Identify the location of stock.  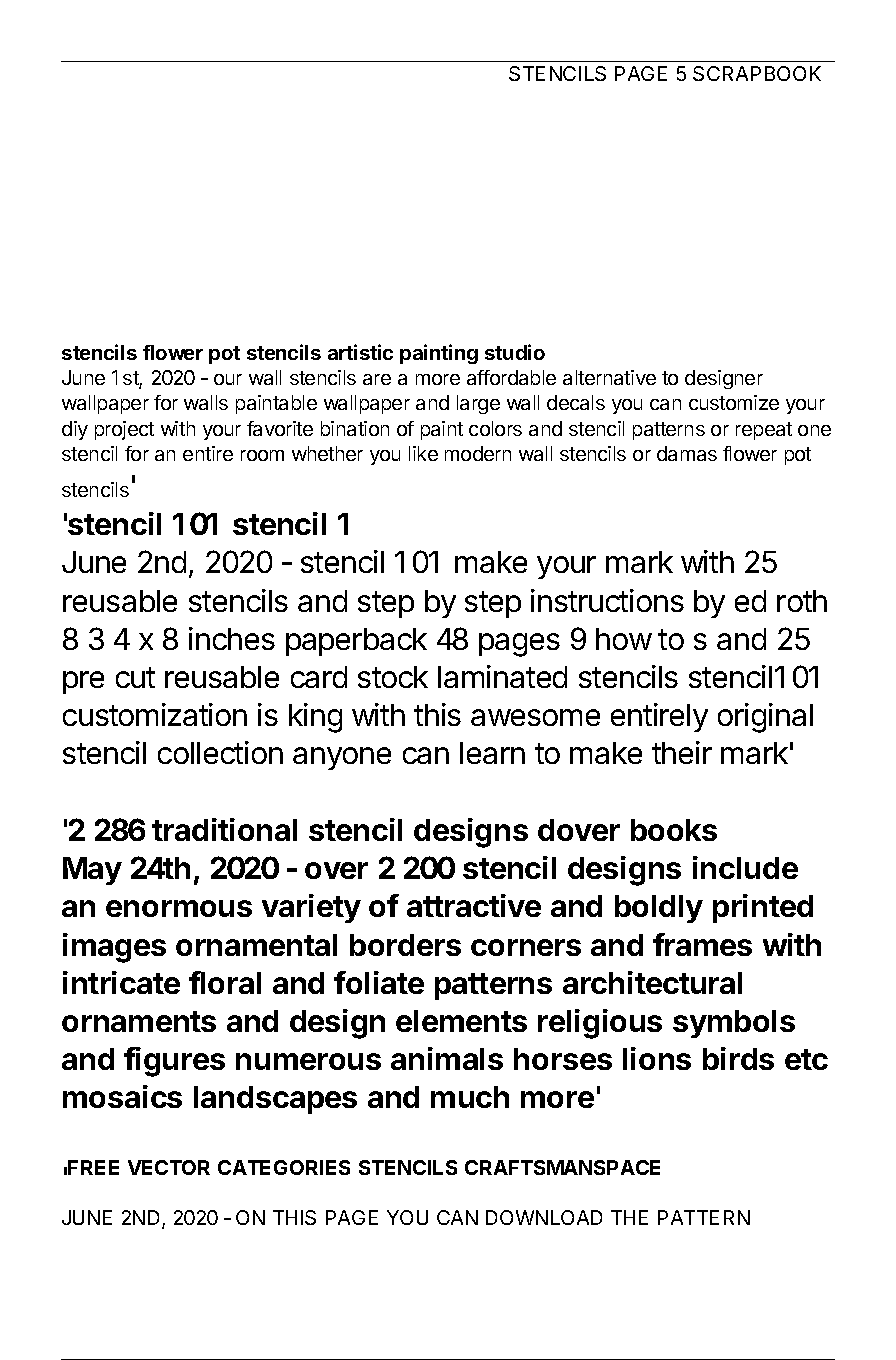
(393, 677).
